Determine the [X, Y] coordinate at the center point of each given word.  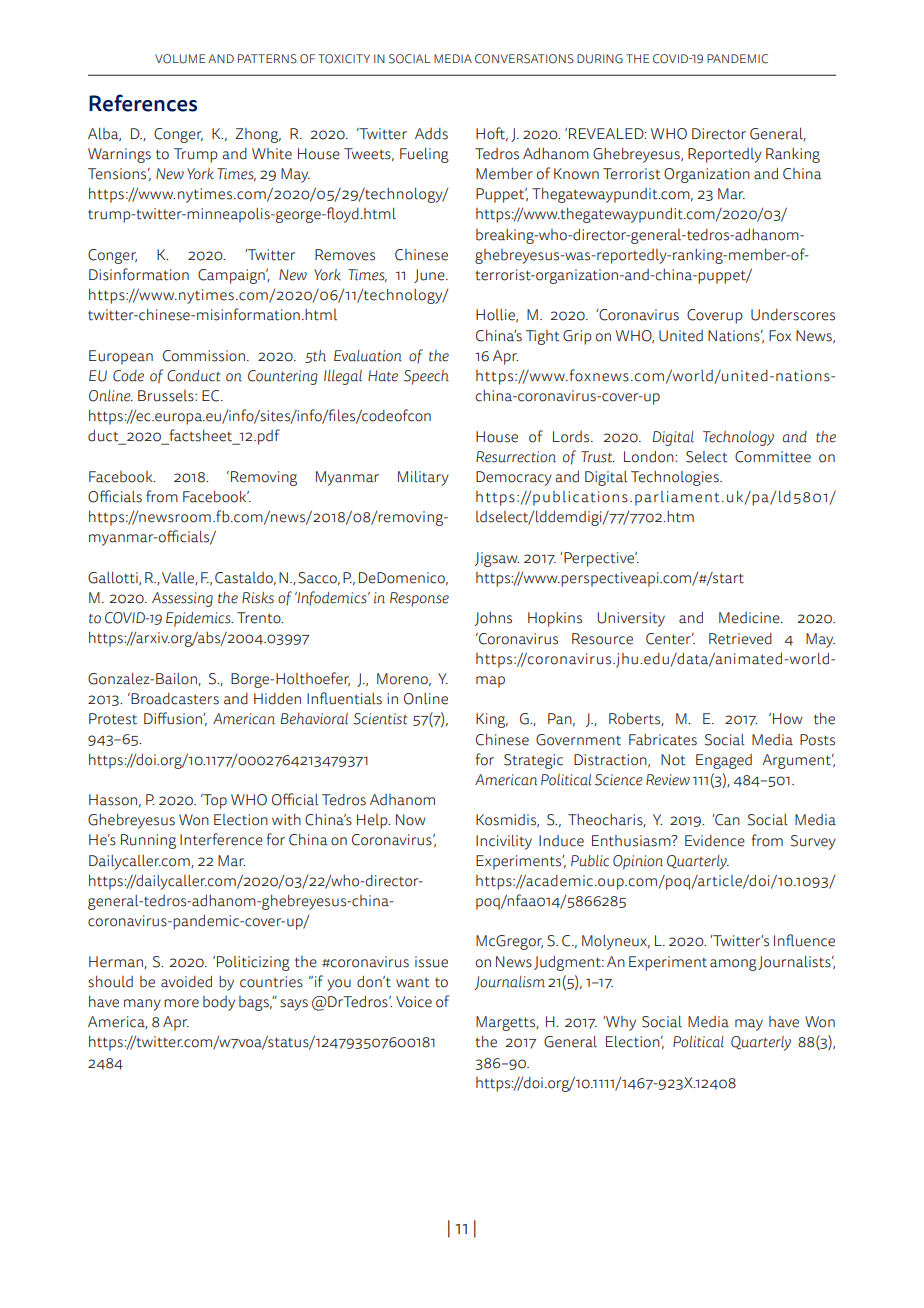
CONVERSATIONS [524, 59]
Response [419, 599]
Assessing [182, 599]
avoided [186, 982]
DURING [600, 59]
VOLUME [180, 59]
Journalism [509, 983]
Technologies [676, 478]
